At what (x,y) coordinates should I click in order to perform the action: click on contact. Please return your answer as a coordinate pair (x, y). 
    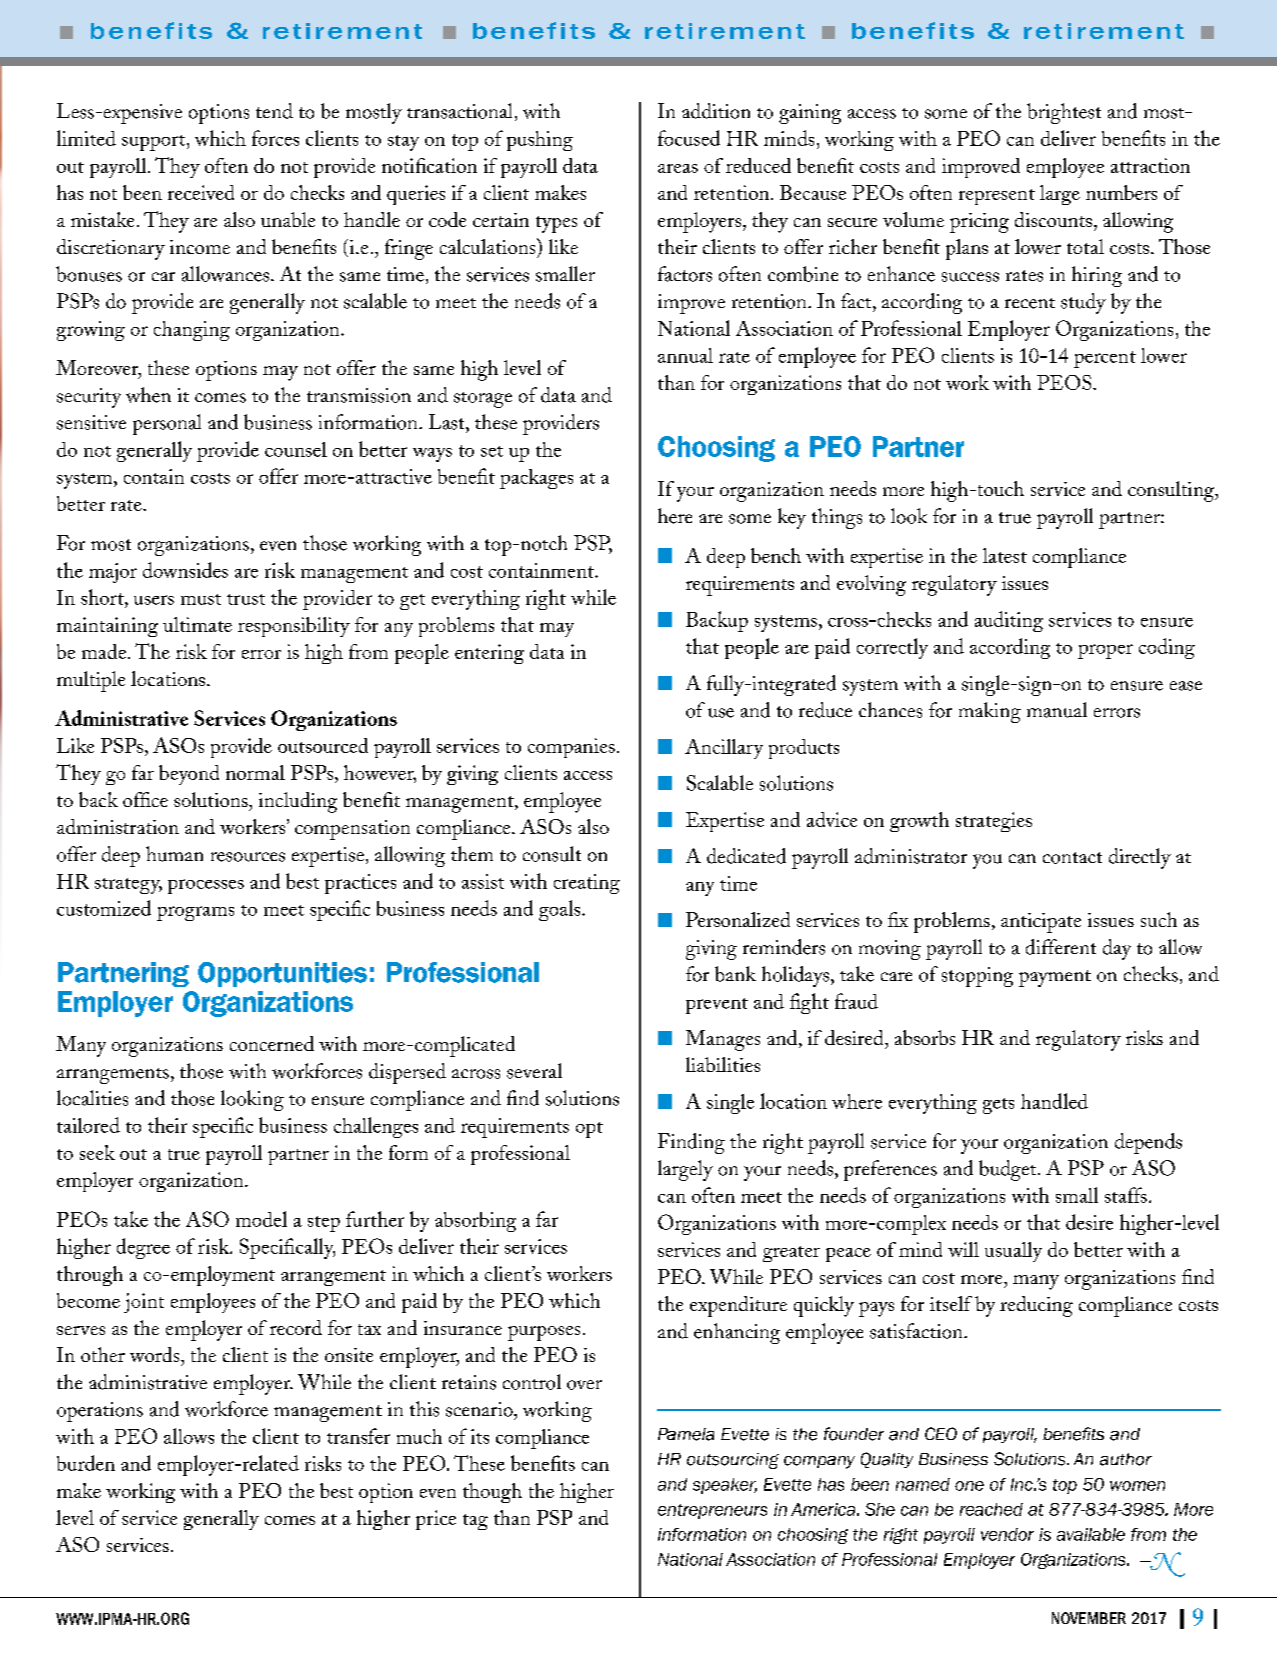
    Looking at the image, I should click on (1072, 858).
